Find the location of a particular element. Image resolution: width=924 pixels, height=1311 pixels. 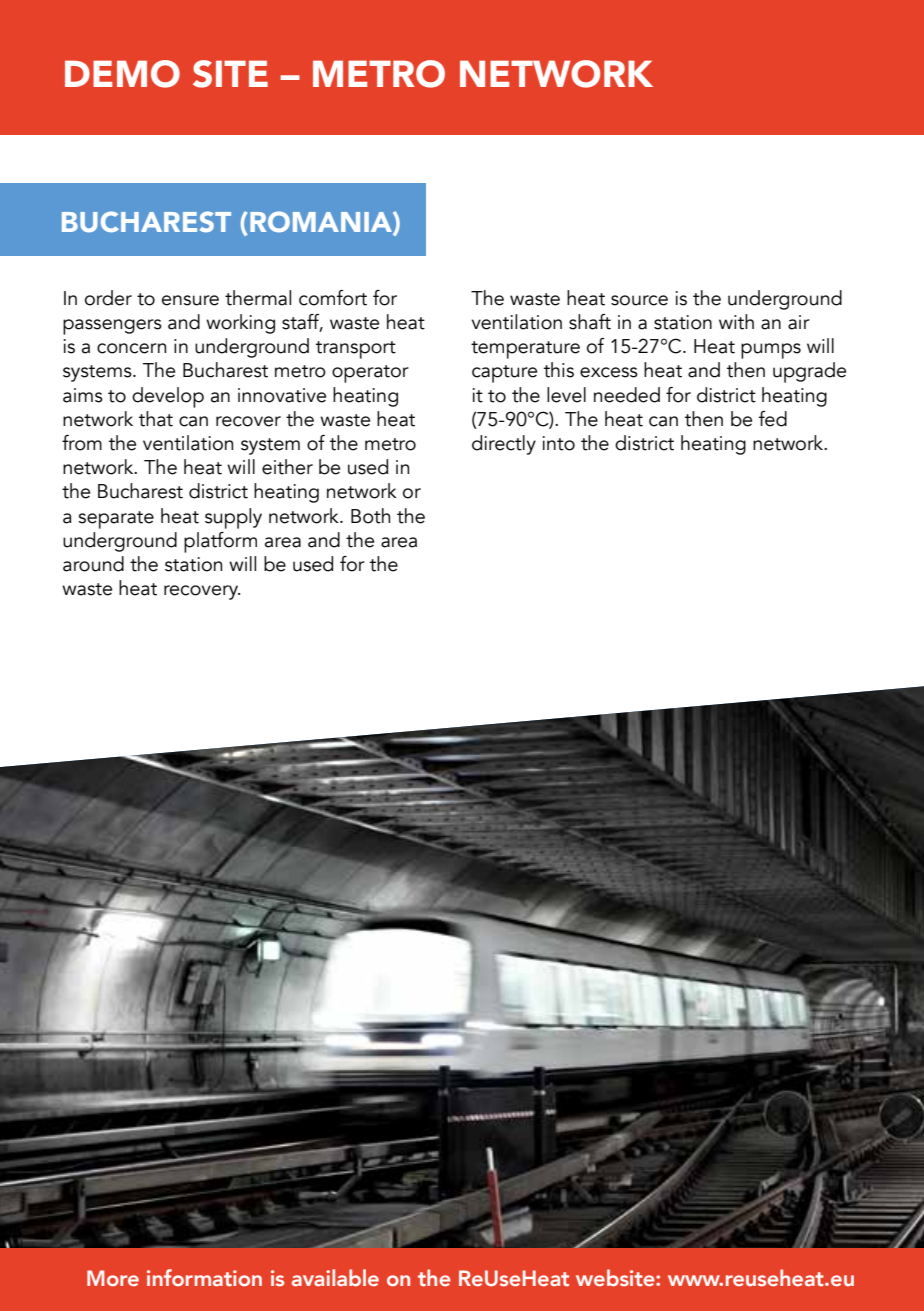

source is located at coordinates (639, 300).
